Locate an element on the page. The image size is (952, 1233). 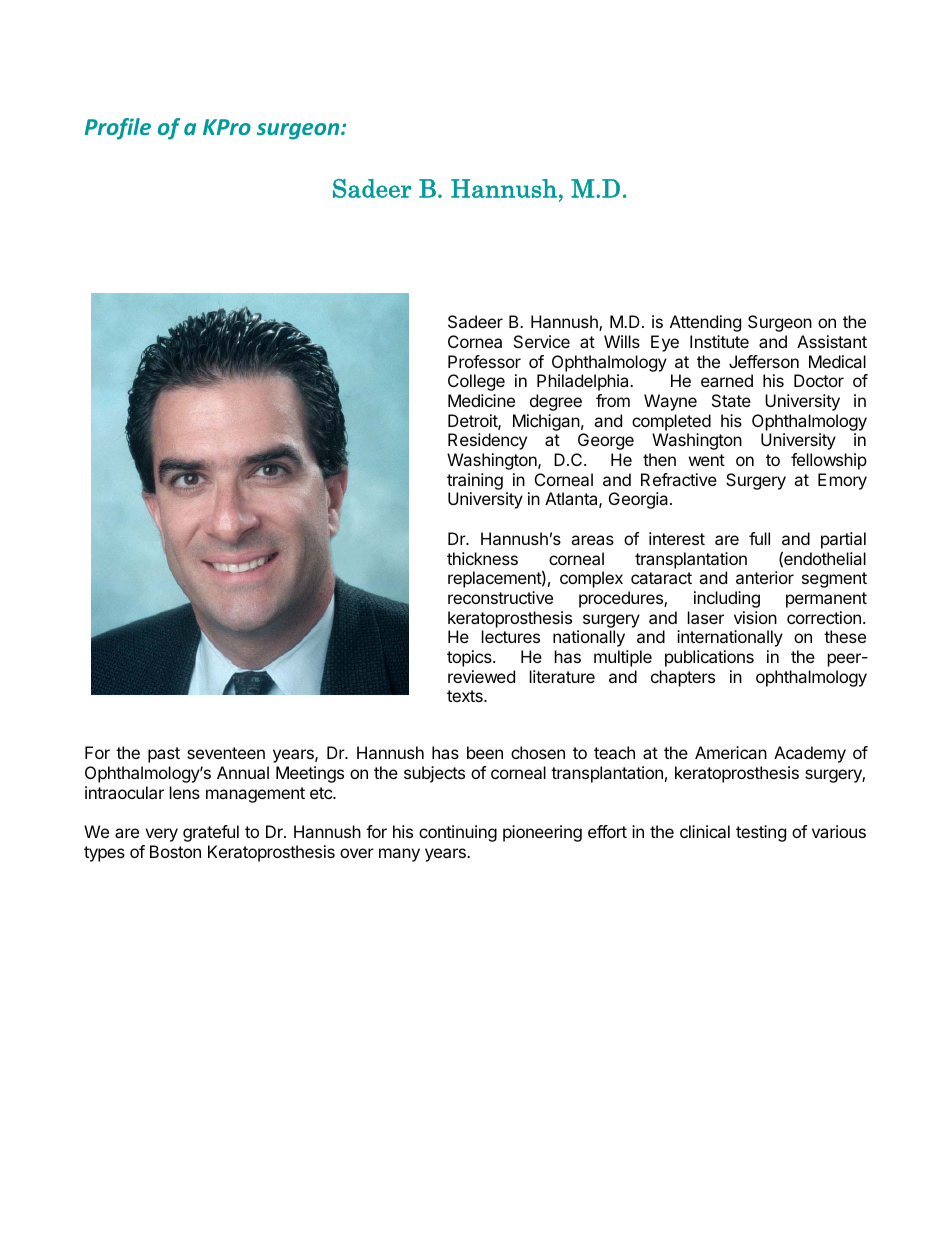
Residency is located at coordinates (487, 441).
